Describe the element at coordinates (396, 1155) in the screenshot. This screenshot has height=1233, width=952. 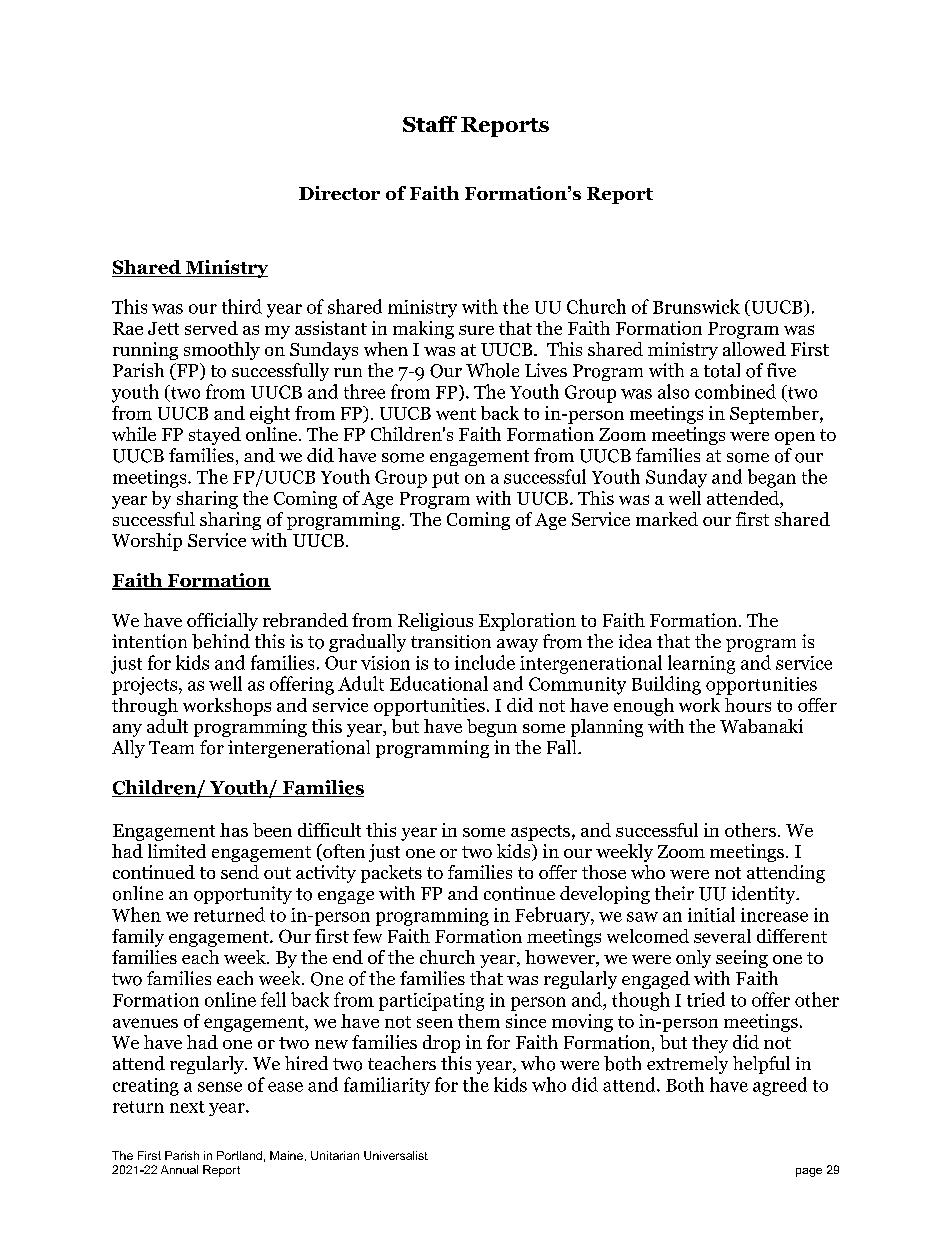
I see `Universalist` at that location.
